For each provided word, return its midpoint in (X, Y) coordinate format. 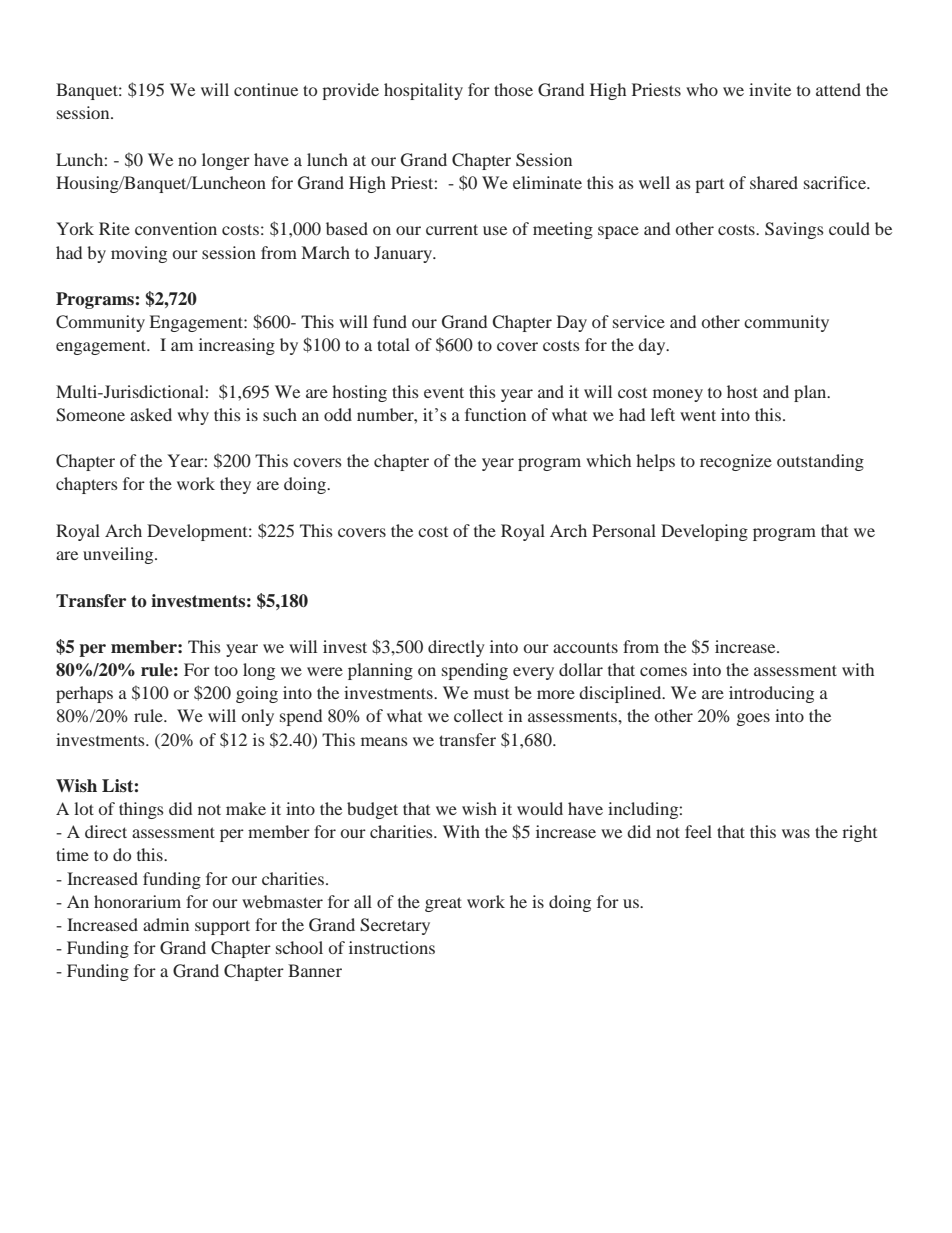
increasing (237, 346)
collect (478, 715)
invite (770, 89)
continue (266, 89)
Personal (624, 530)
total (393, 344)
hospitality (423, 91)
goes (753, 719)
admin (166, 924)
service (639, 321)
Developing (704, 532)
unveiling (119, 555)
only (258, 717)
